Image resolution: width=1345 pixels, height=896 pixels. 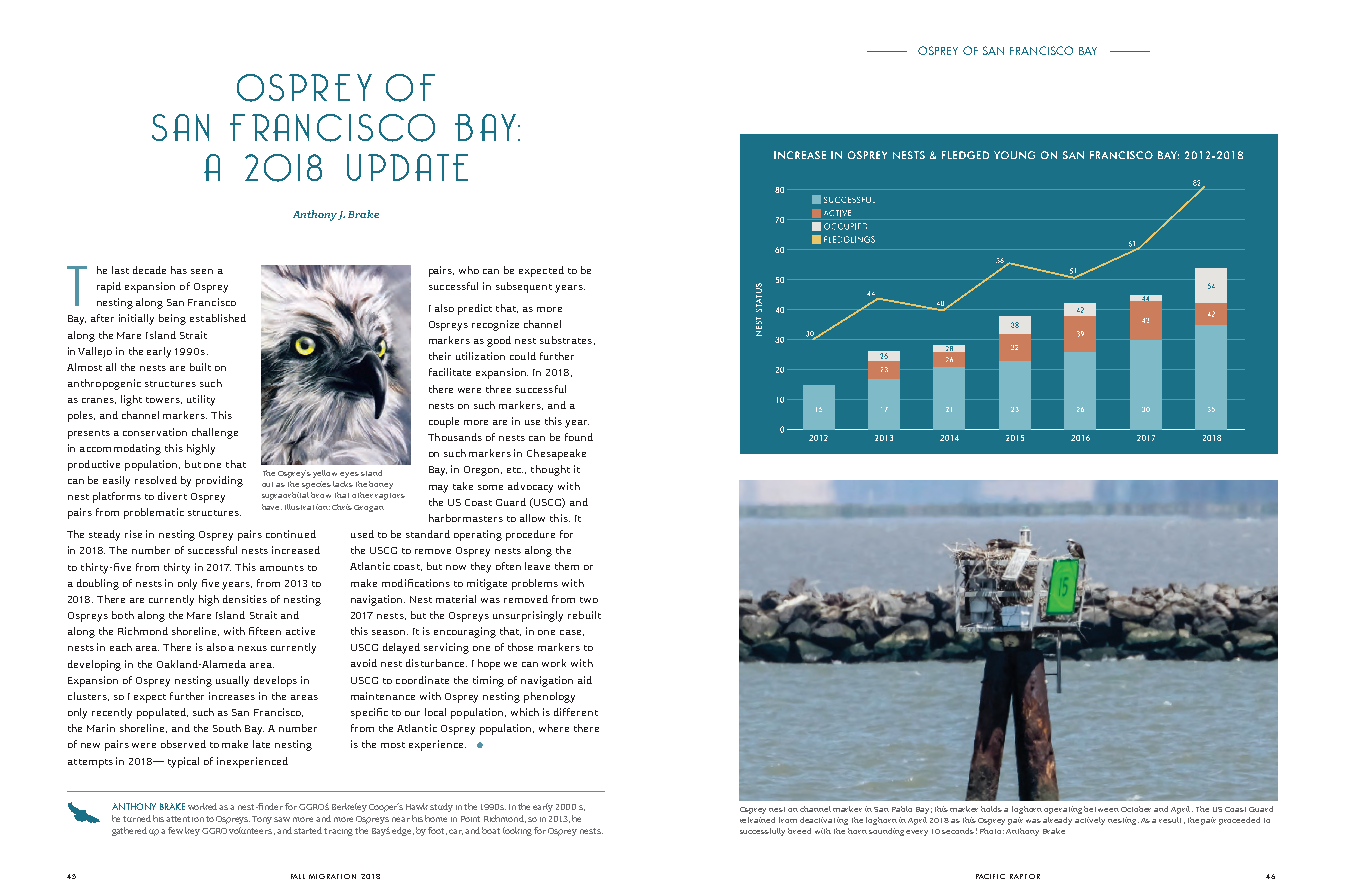 I want to click on providing, so click(x=219, y=481).
